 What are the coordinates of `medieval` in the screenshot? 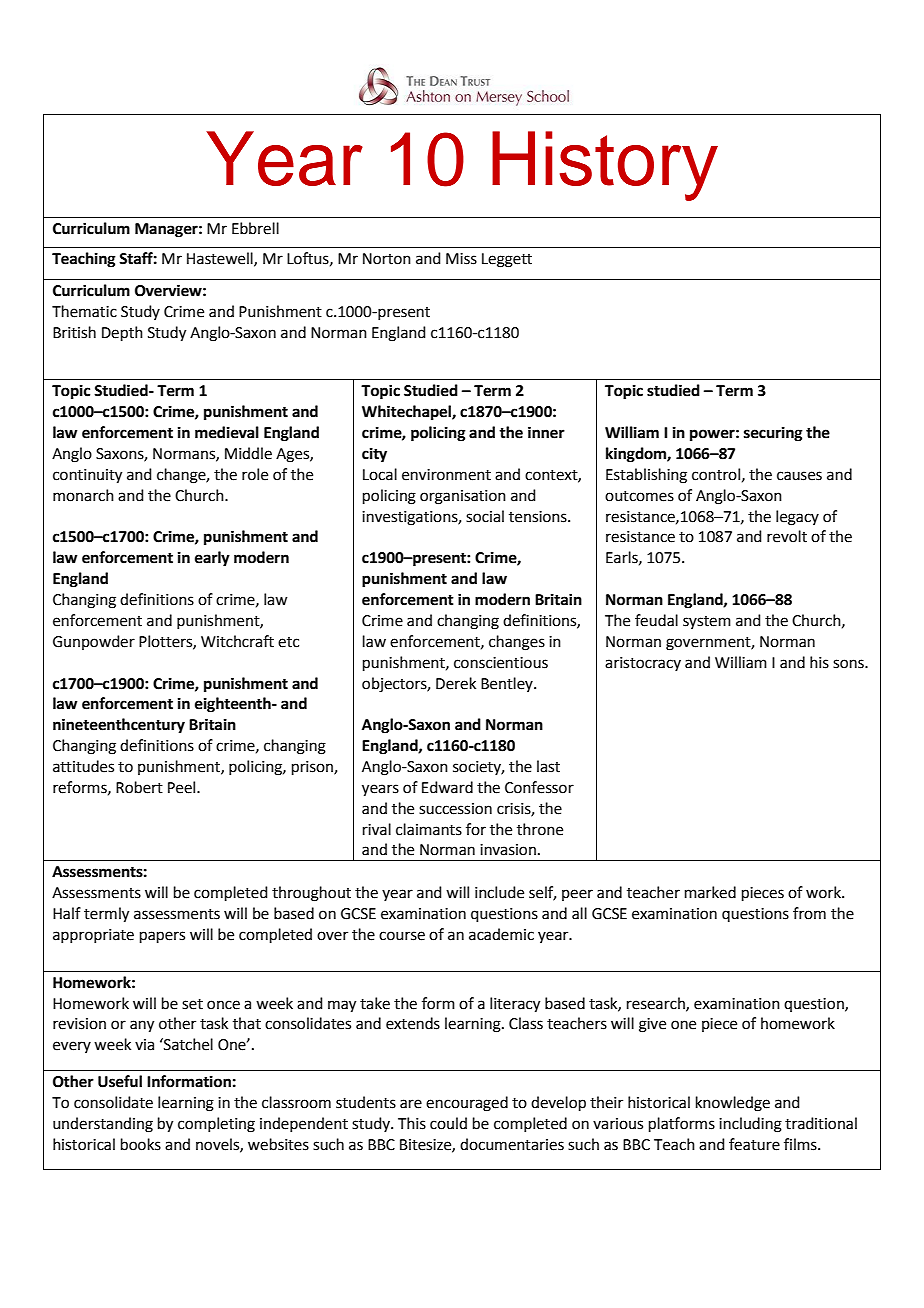 It's located at (227, 432).
